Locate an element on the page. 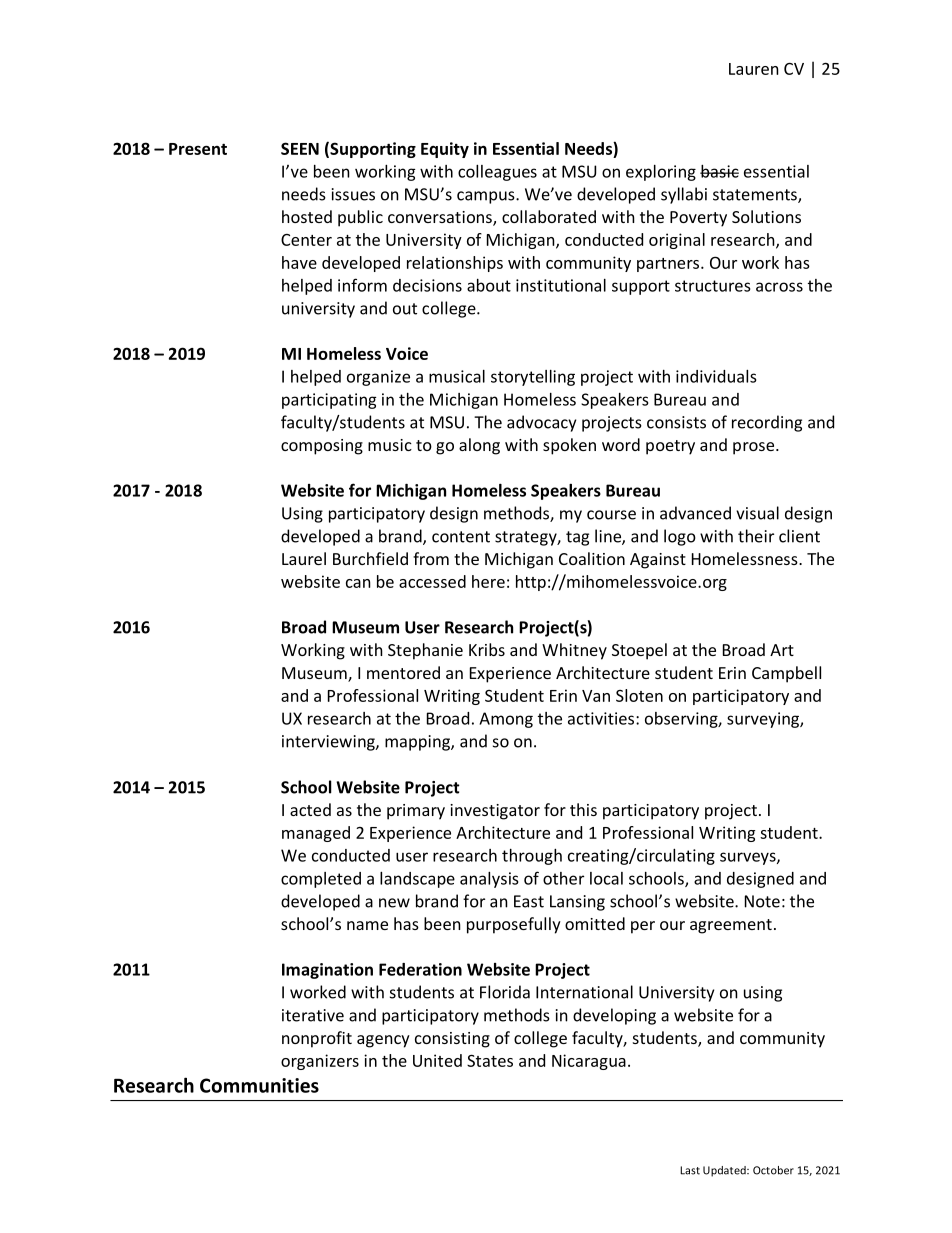  Communities is located at coordinates (259, 1085).
